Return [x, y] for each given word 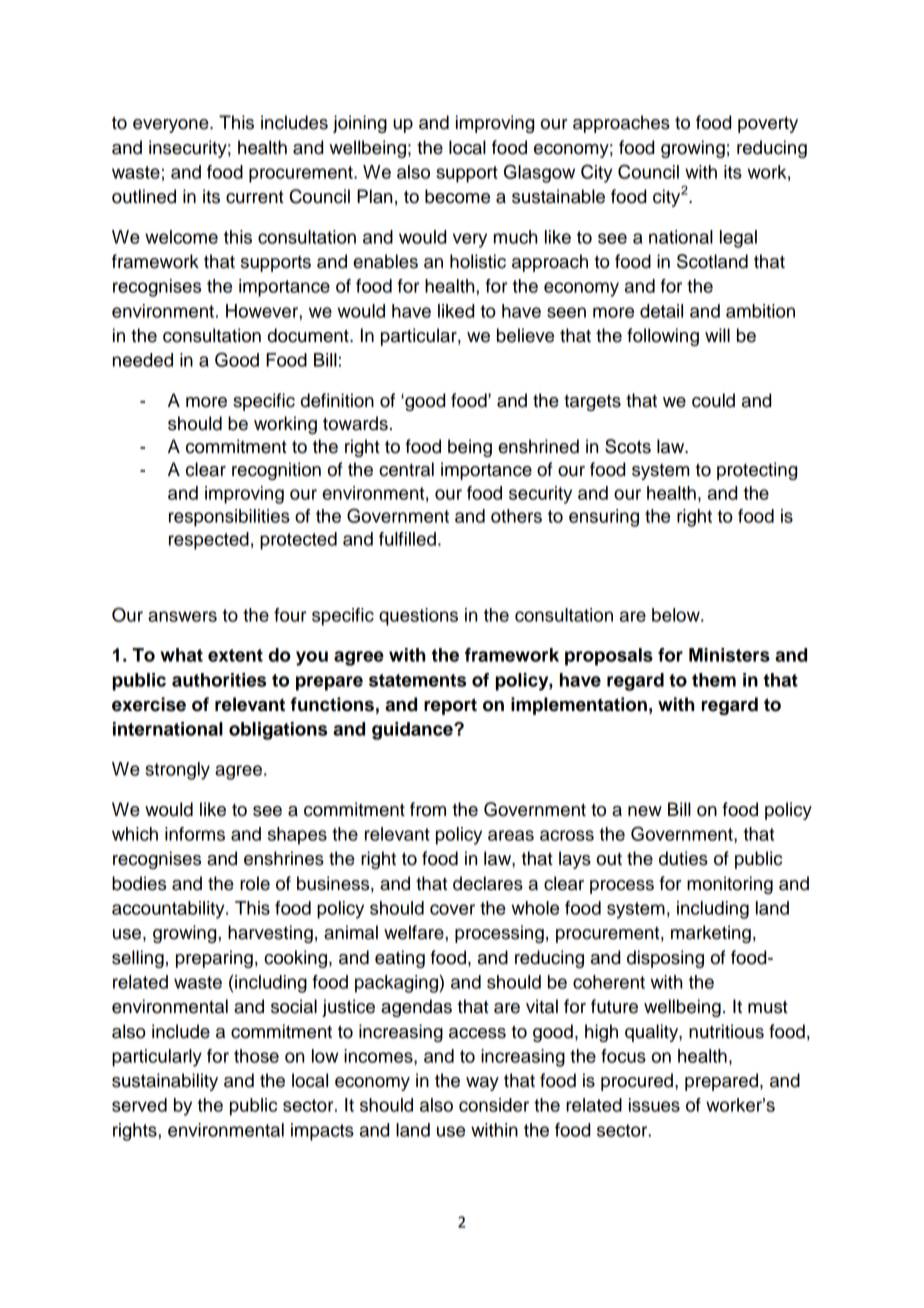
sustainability [165, 1082]
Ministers [729, 655]
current [255, 197]
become [457, 196]
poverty [768, 125]
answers [182, 616]
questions [418, 617]
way [482, 1084]
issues [654, 1105]
